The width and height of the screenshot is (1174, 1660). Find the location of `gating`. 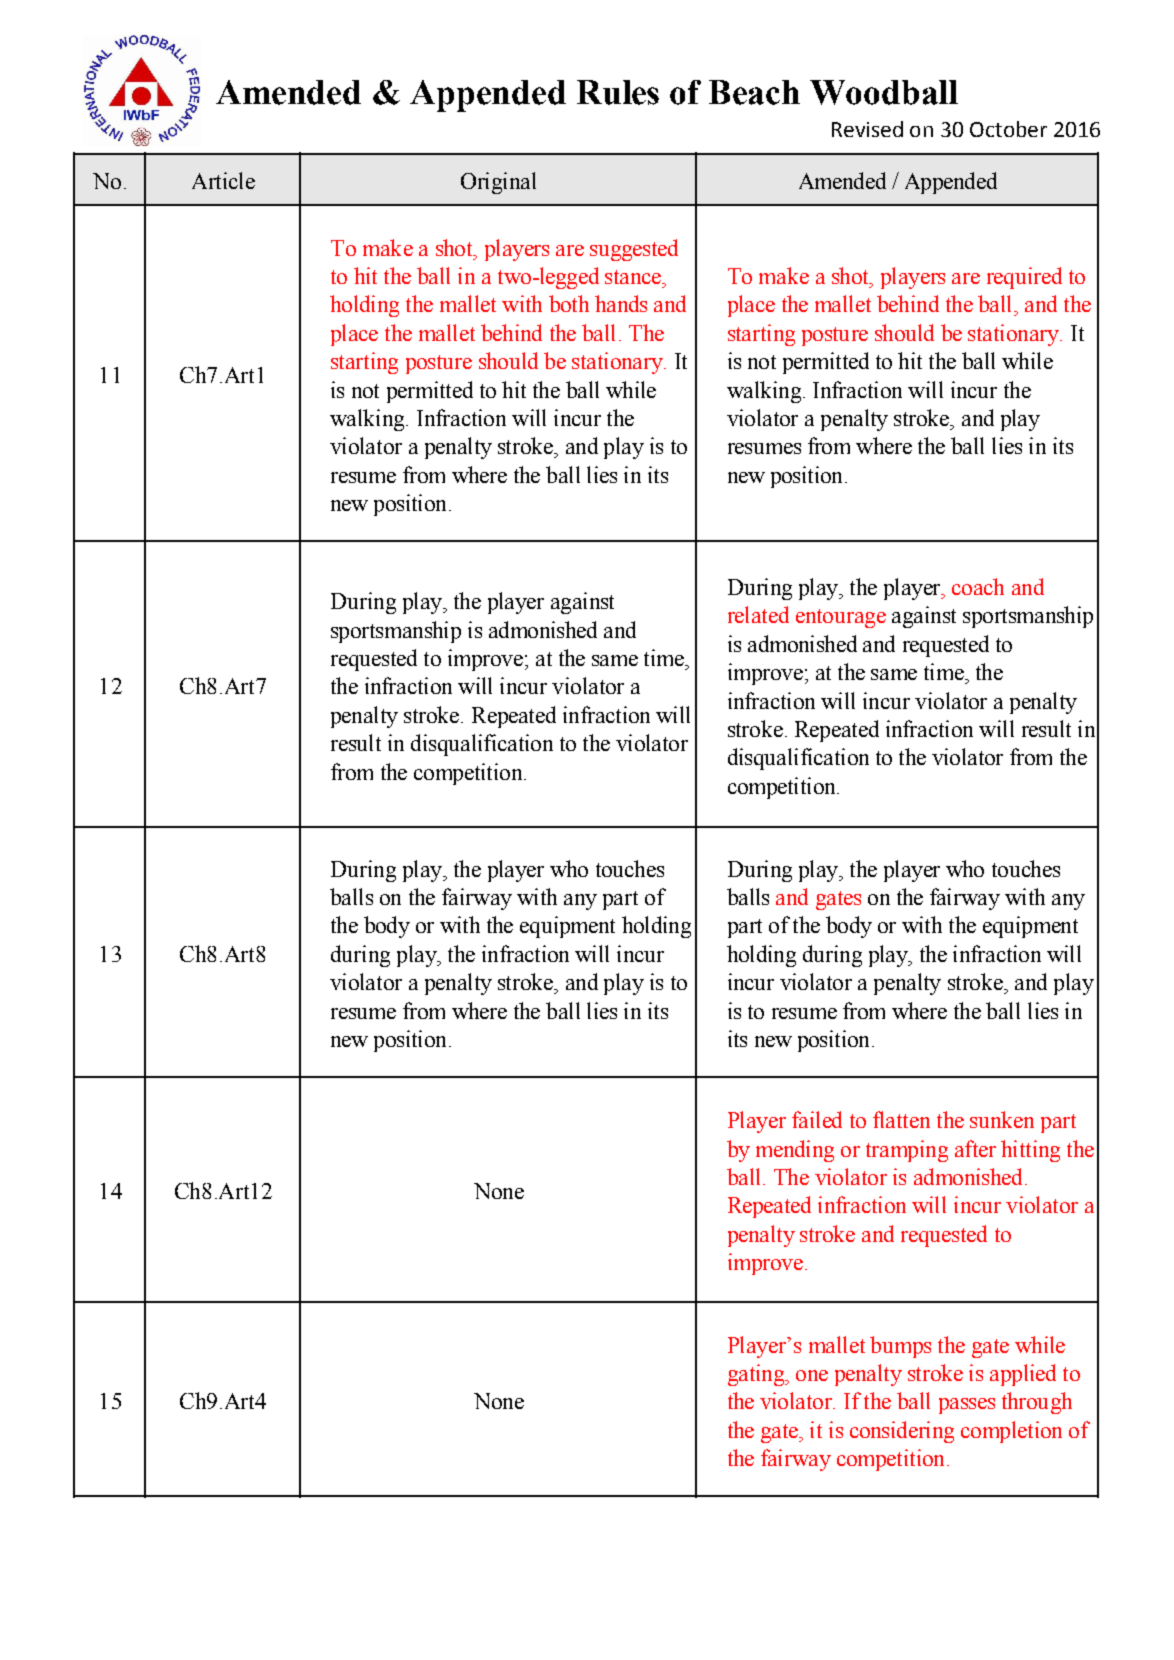

gating is located at coordinates (757, 1375).
